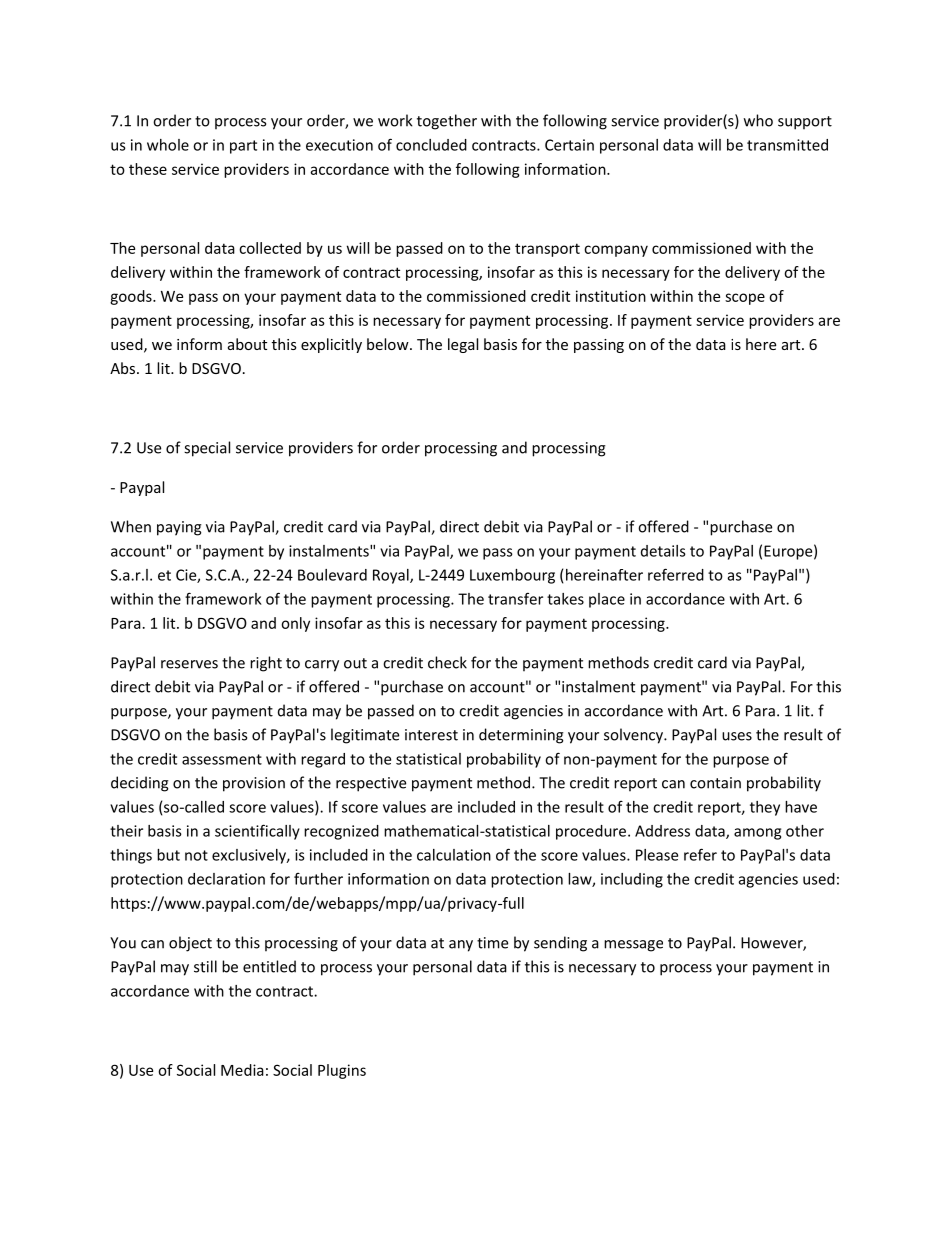 The width and height of the screenshot is (952, 1233). I want to click on only, so click(295, 624).
